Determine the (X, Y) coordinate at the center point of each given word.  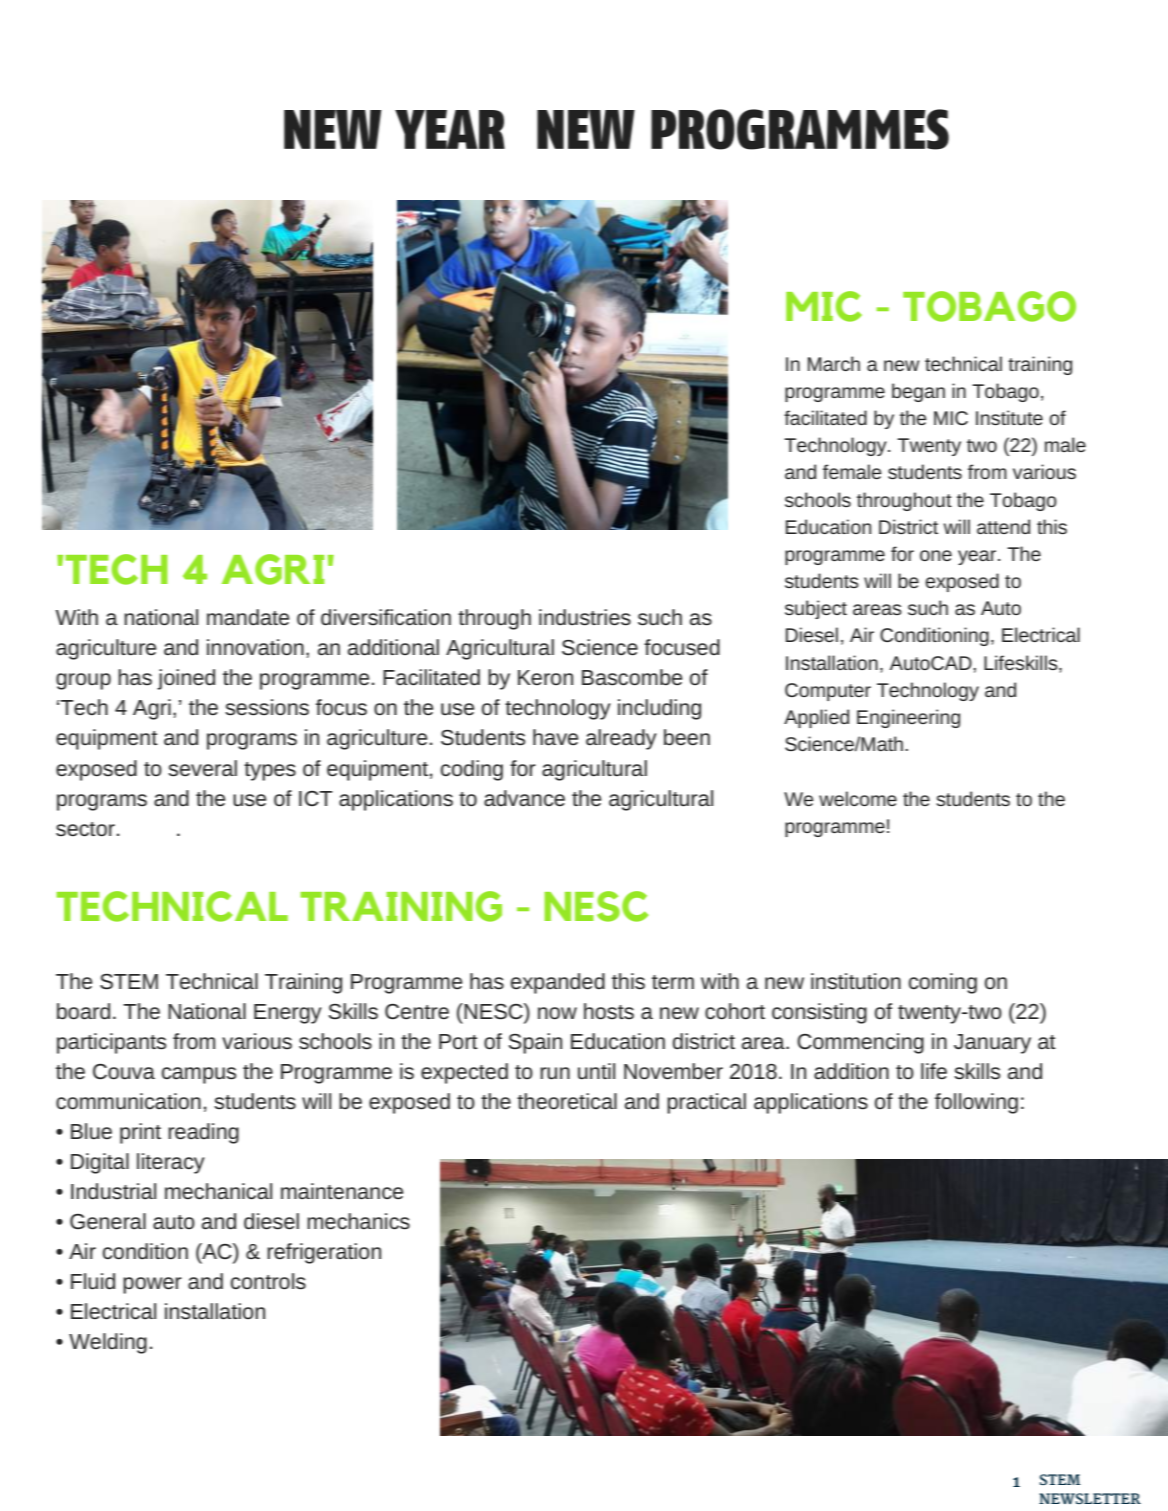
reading (203, 1133)
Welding (108, 1343)
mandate (248, 617)
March (834, 363)
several (202, 768)
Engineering (908, 718)
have (555, 737)
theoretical (567, 1101)
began (918, 392)
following (976, 1103)
